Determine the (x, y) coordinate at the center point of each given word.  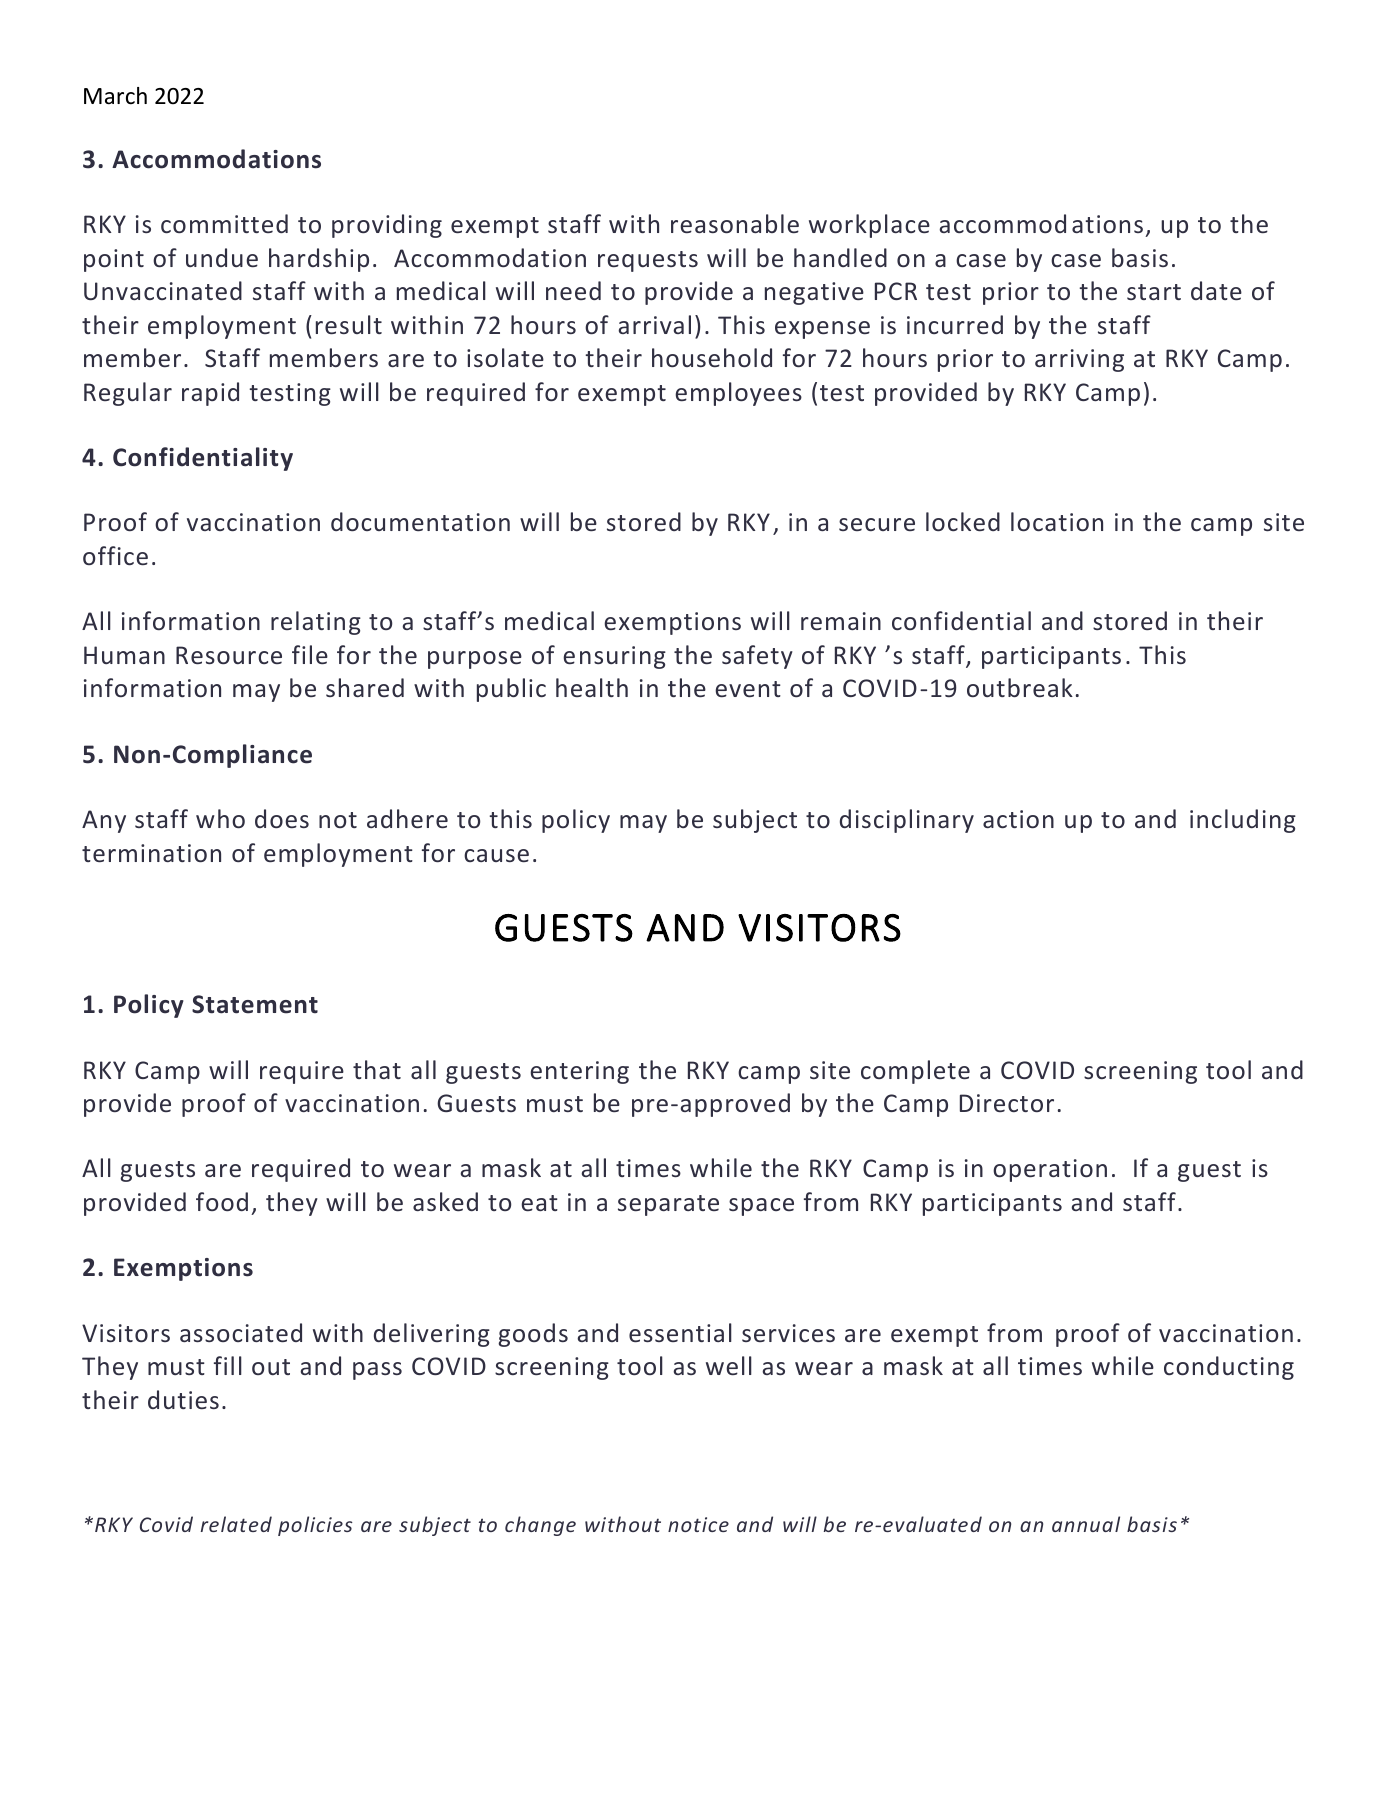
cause (496, 855)
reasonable (735, 223)
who (220, 818)
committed (224, 223)
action (1018, 819)
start (1154, 292)
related (236, 1524)
